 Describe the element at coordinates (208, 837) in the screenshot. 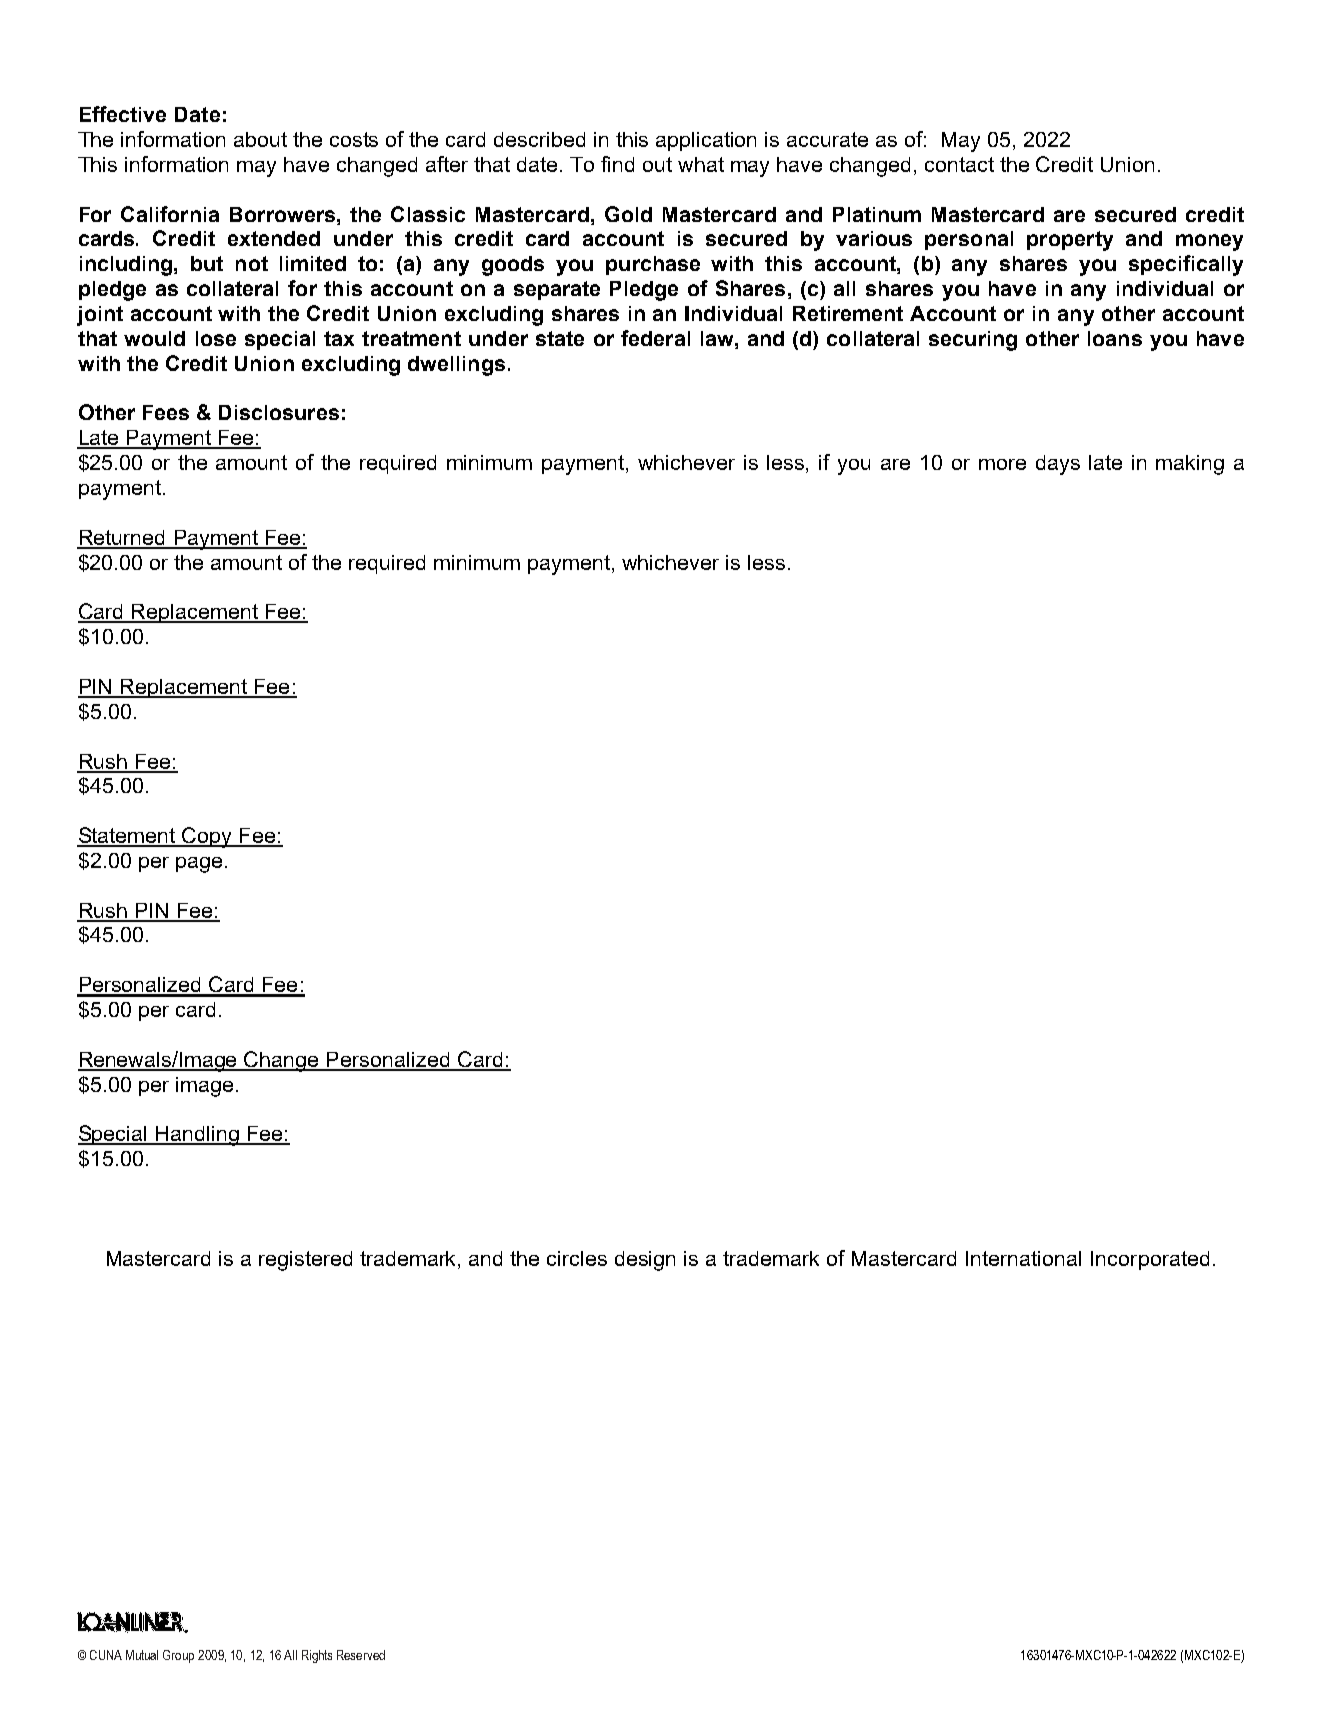

I see `Copy` at that location.
